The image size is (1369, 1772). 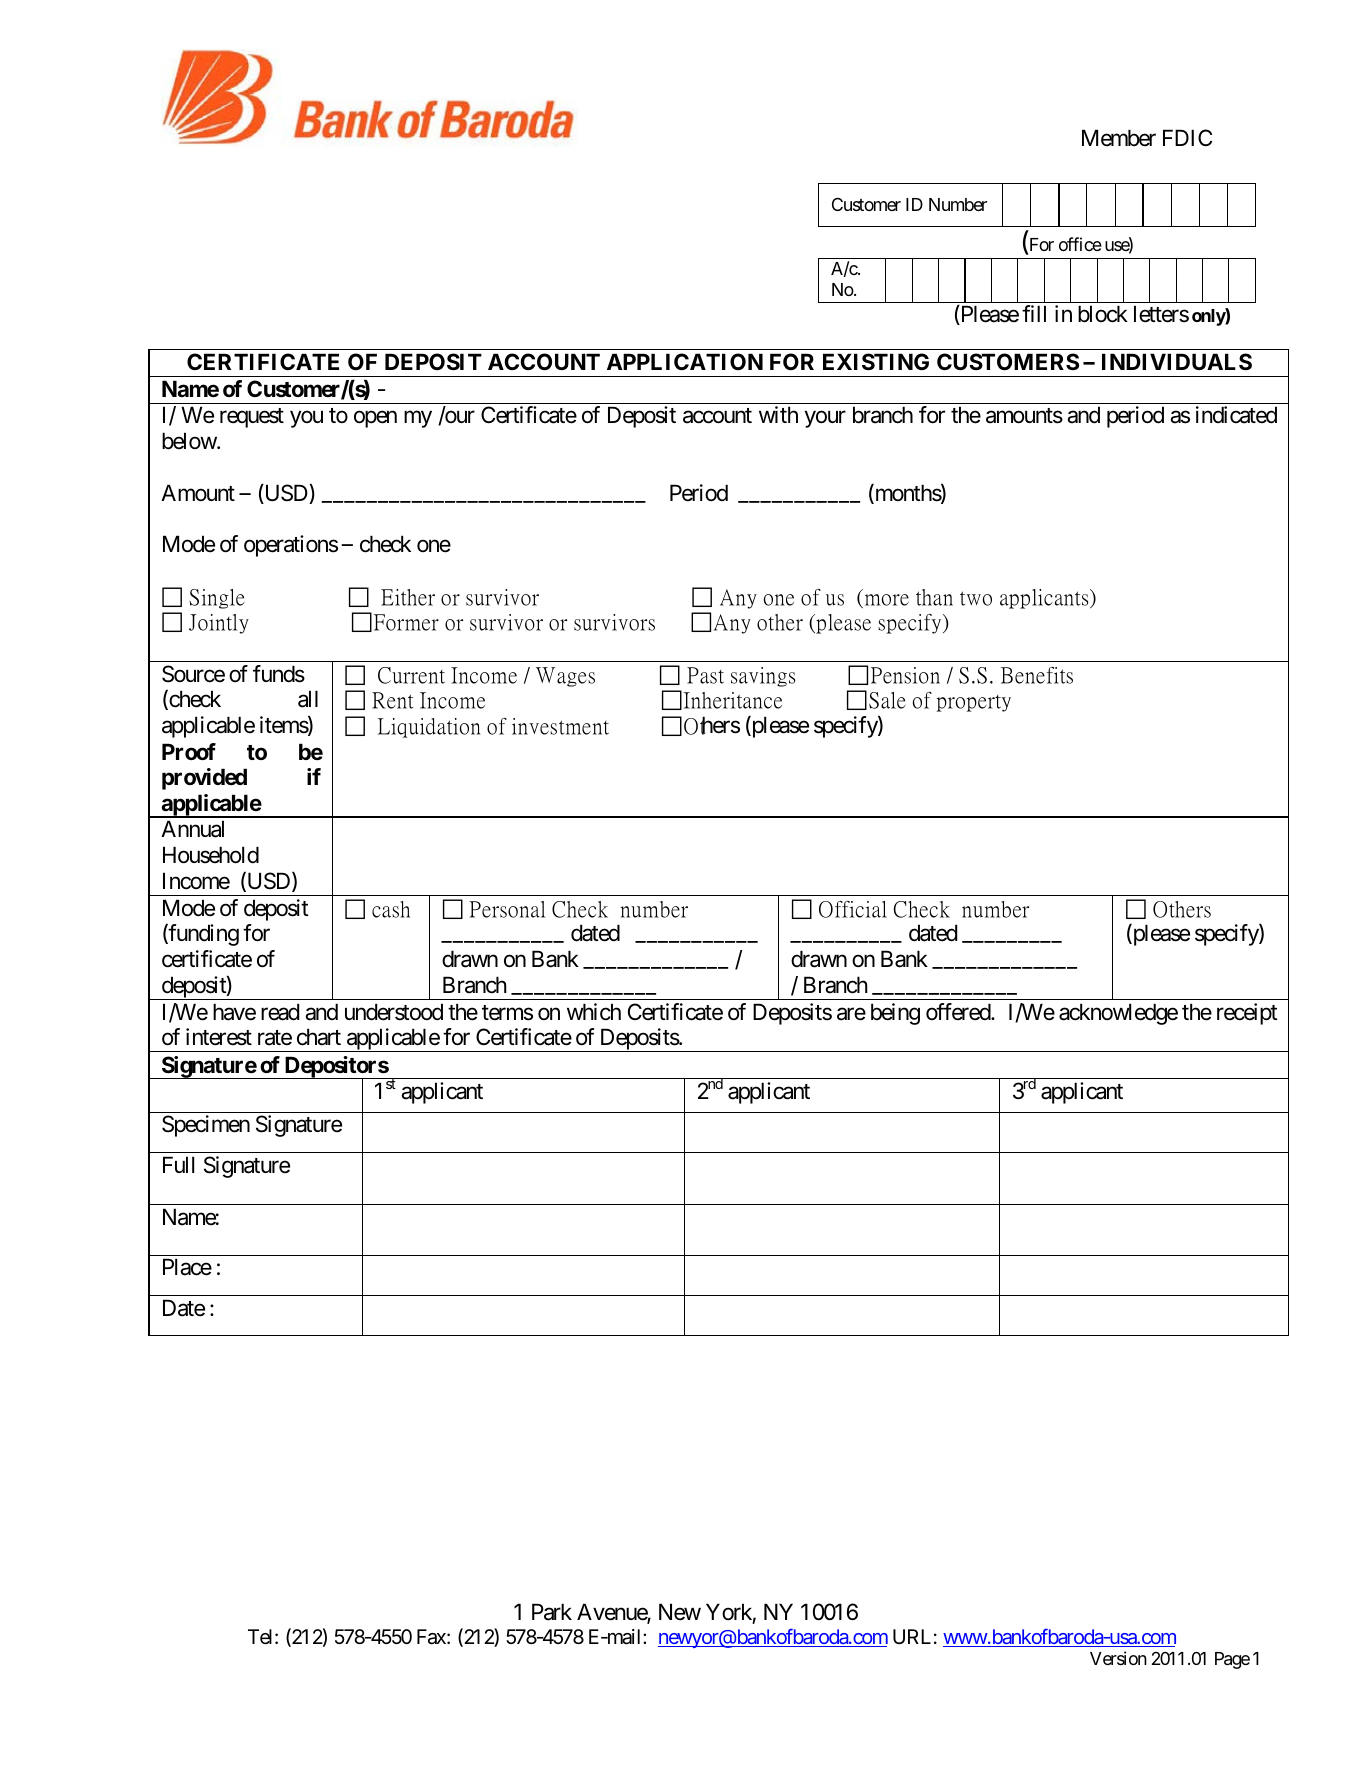 I want to click on Version, so click(x=1118, y=1658).
